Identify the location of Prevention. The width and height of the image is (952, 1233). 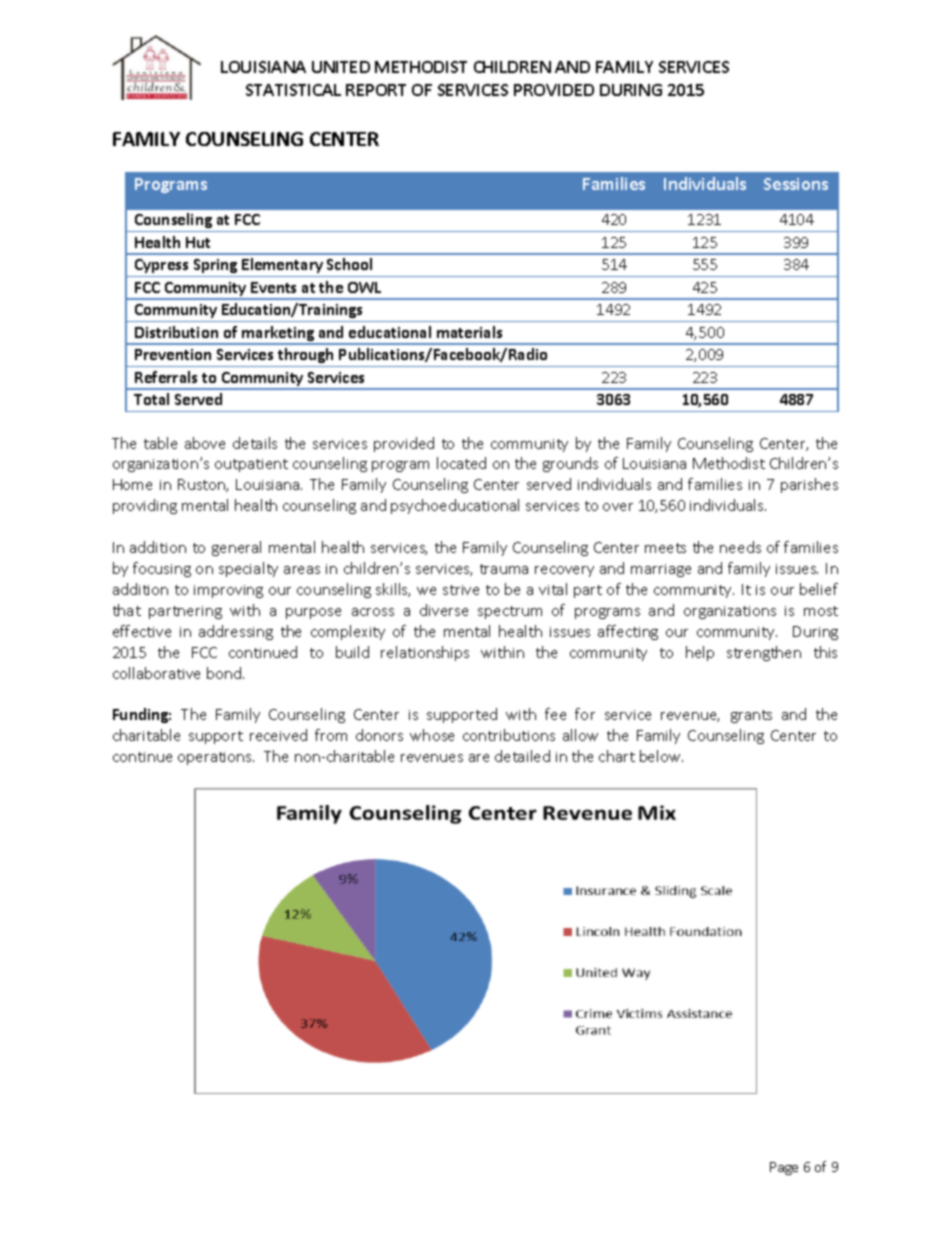
(173, 354).
